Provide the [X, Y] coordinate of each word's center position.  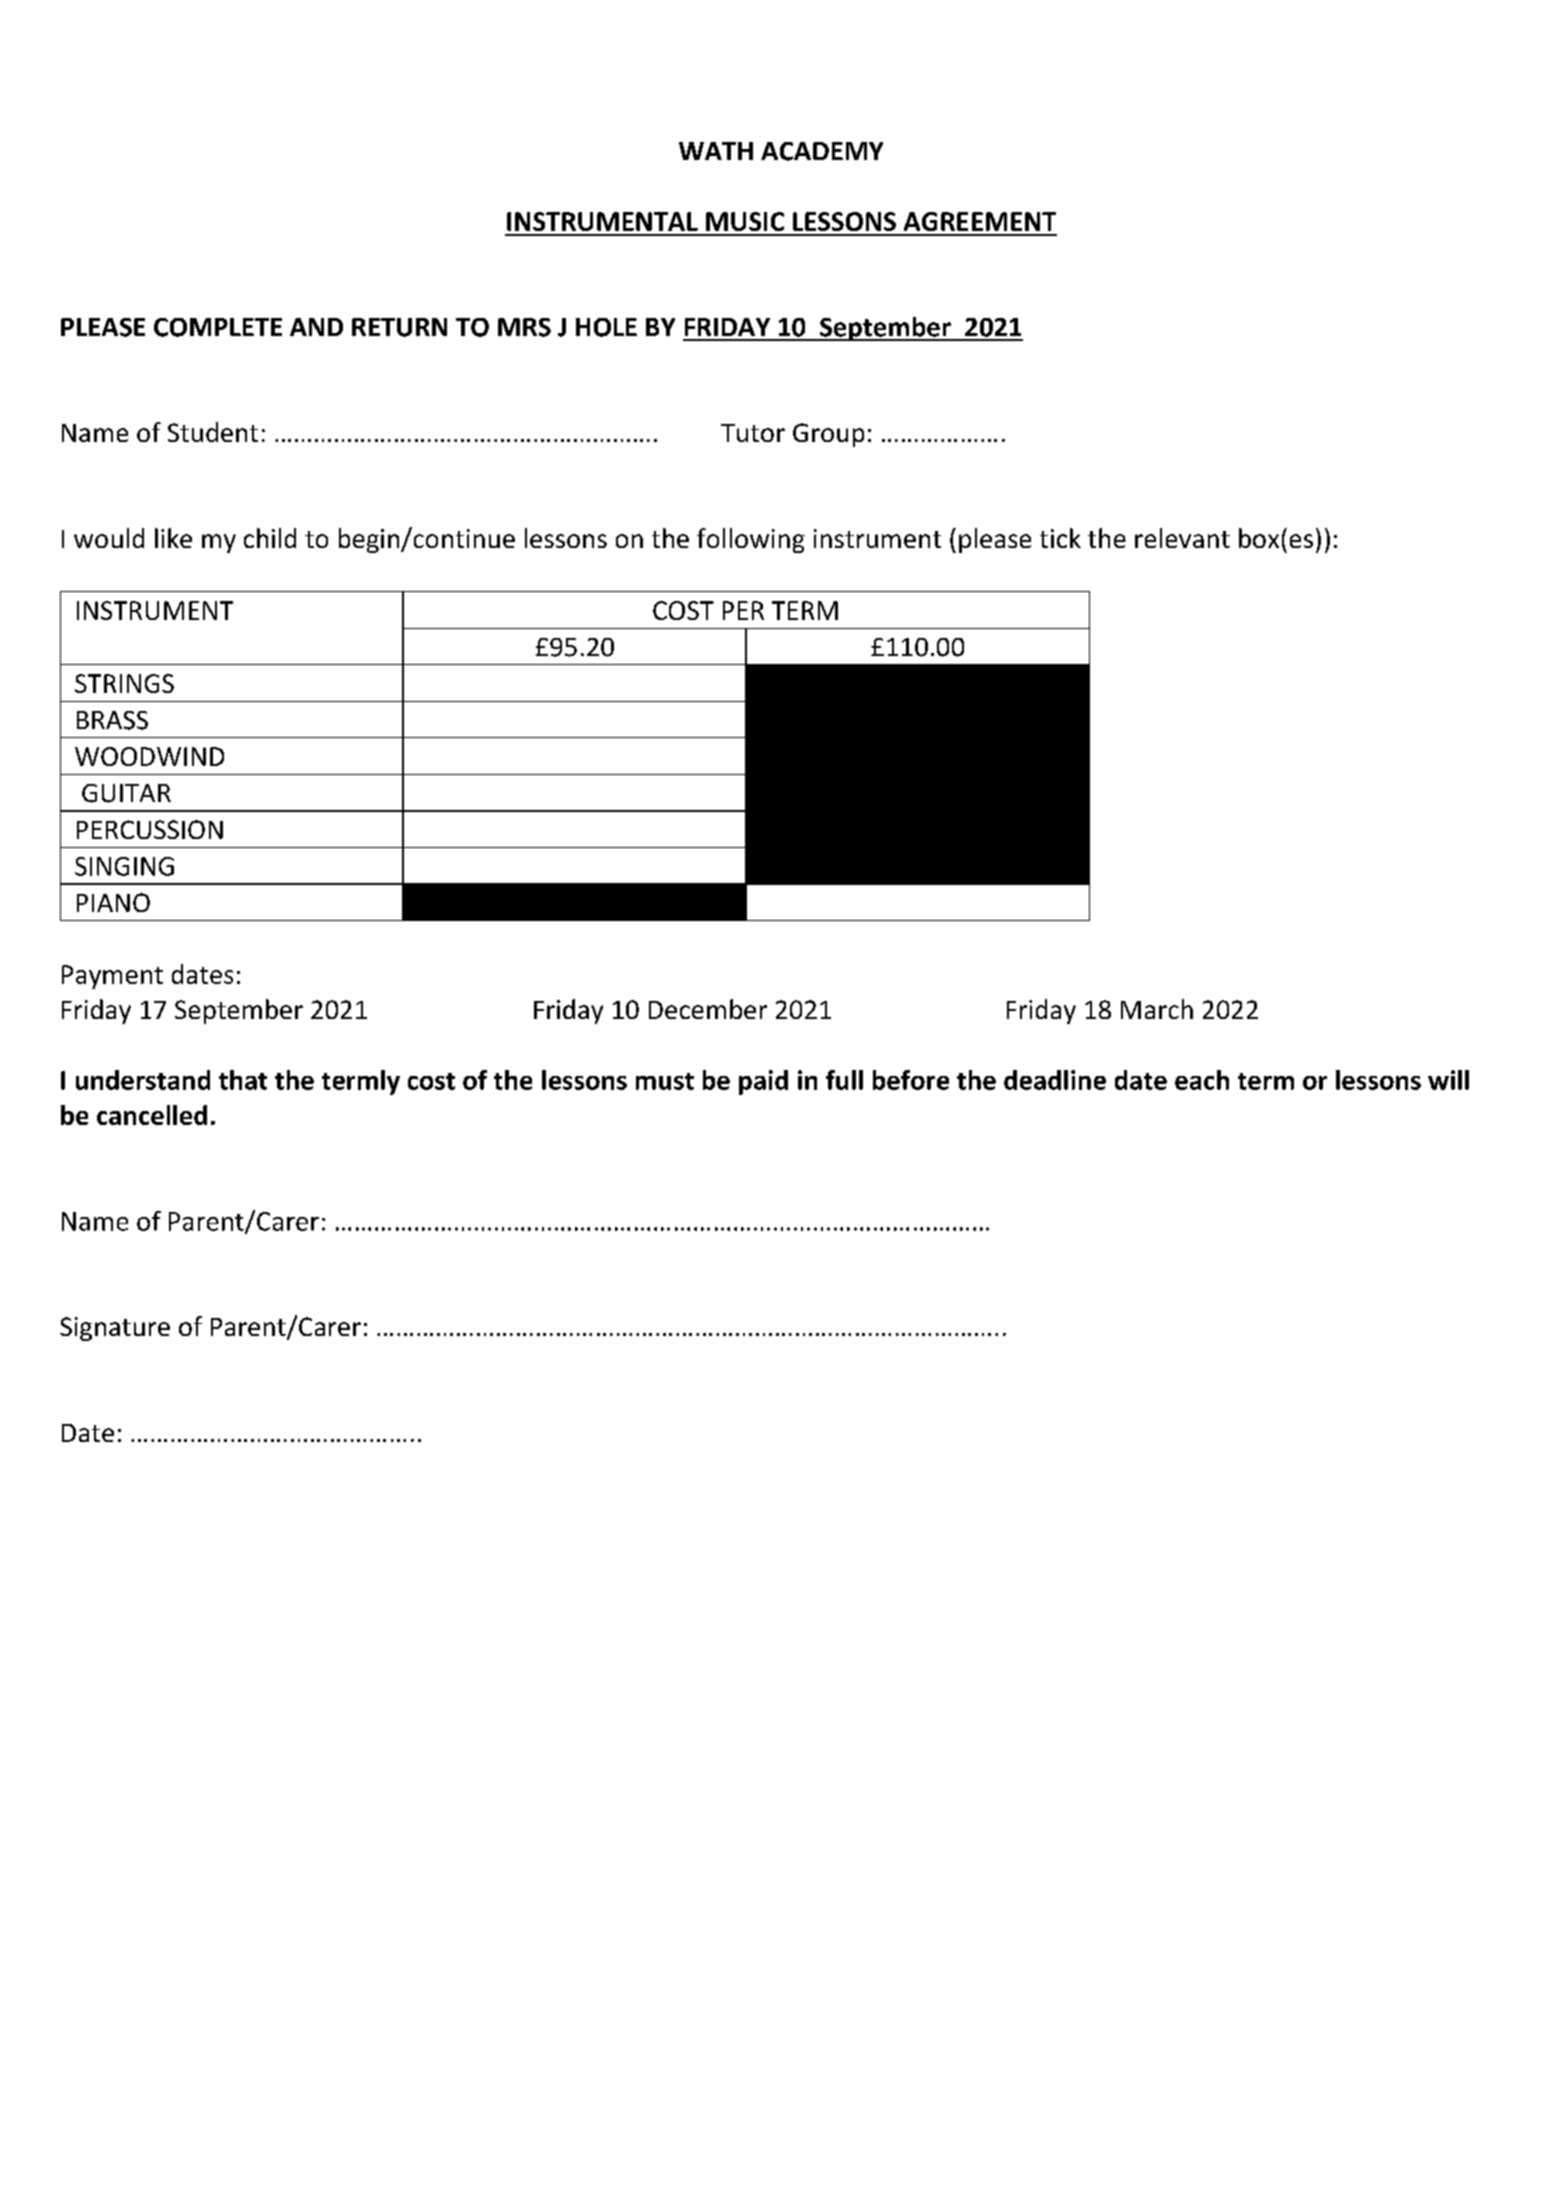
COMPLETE [218, 327]
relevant [1182, 538]
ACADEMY [822, 151]
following [751, 540]
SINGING [124, 866]
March [1157, 1009]
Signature [115, 1329]
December [708, 1009]
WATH [716, 151]
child [270, 538]
